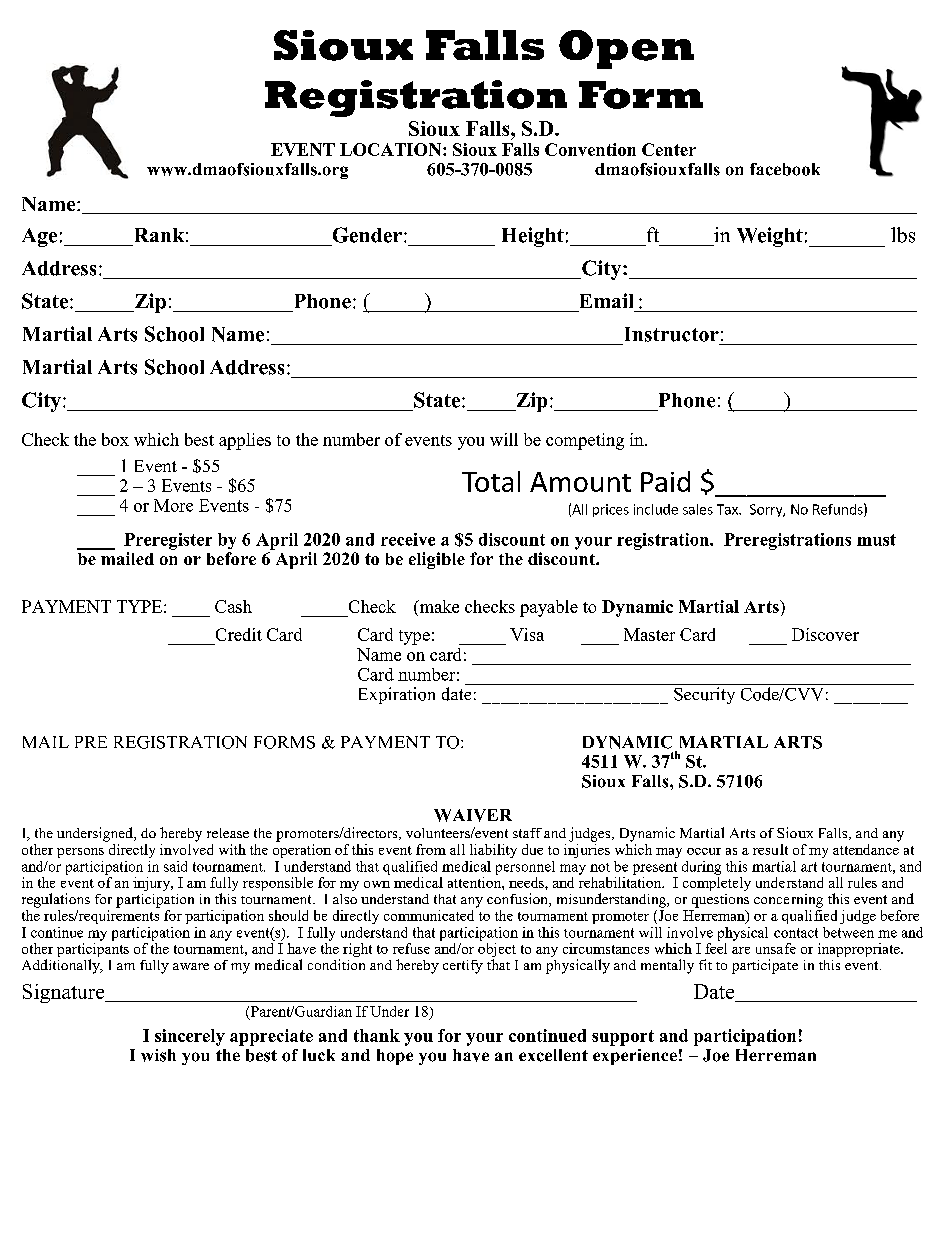 This image has width=952, height=1233. I want to click on competing, so click(585, 441).
